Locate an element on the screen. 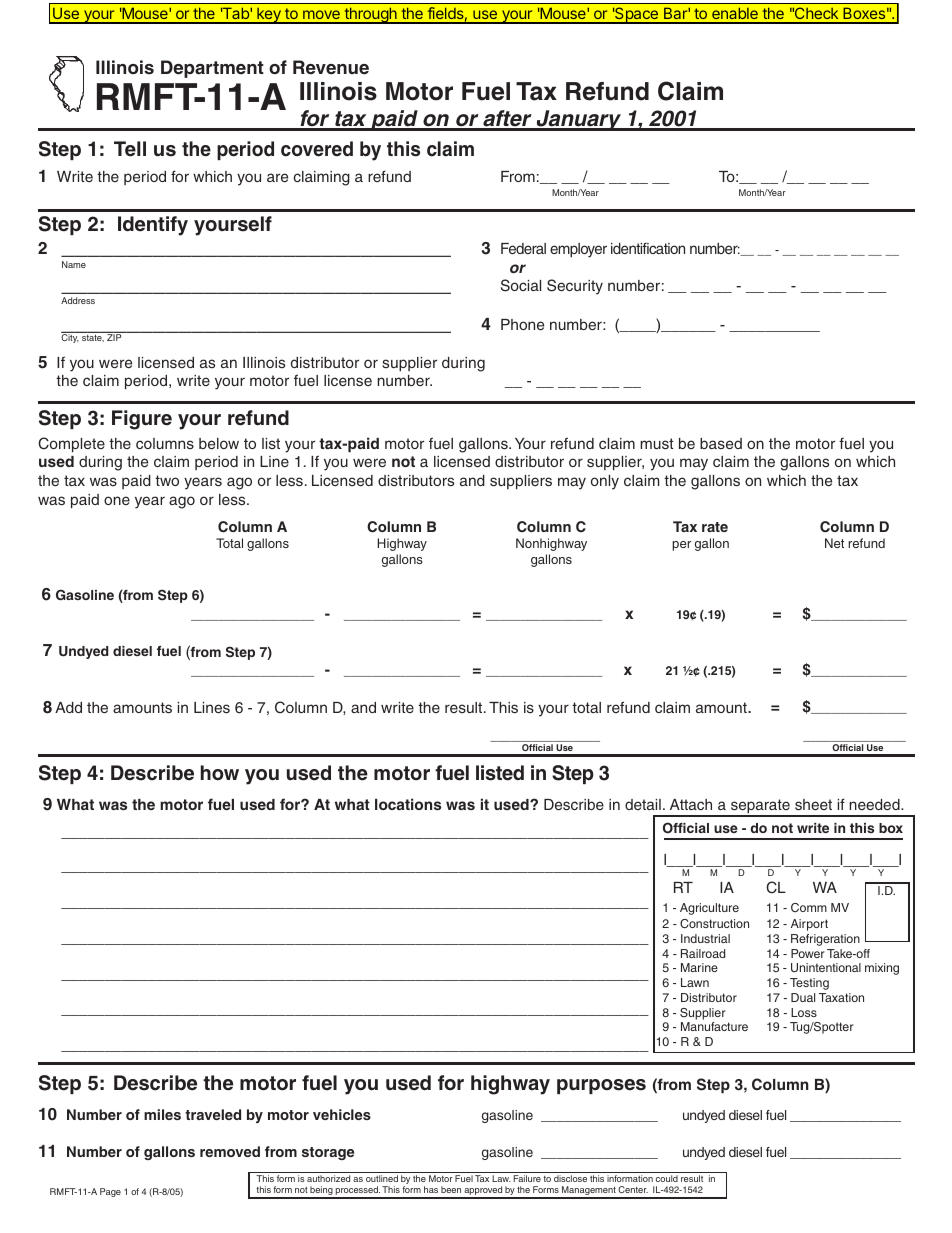 This screenshot has width=952, height=1233. Department is located at coordinates (212, 69).
